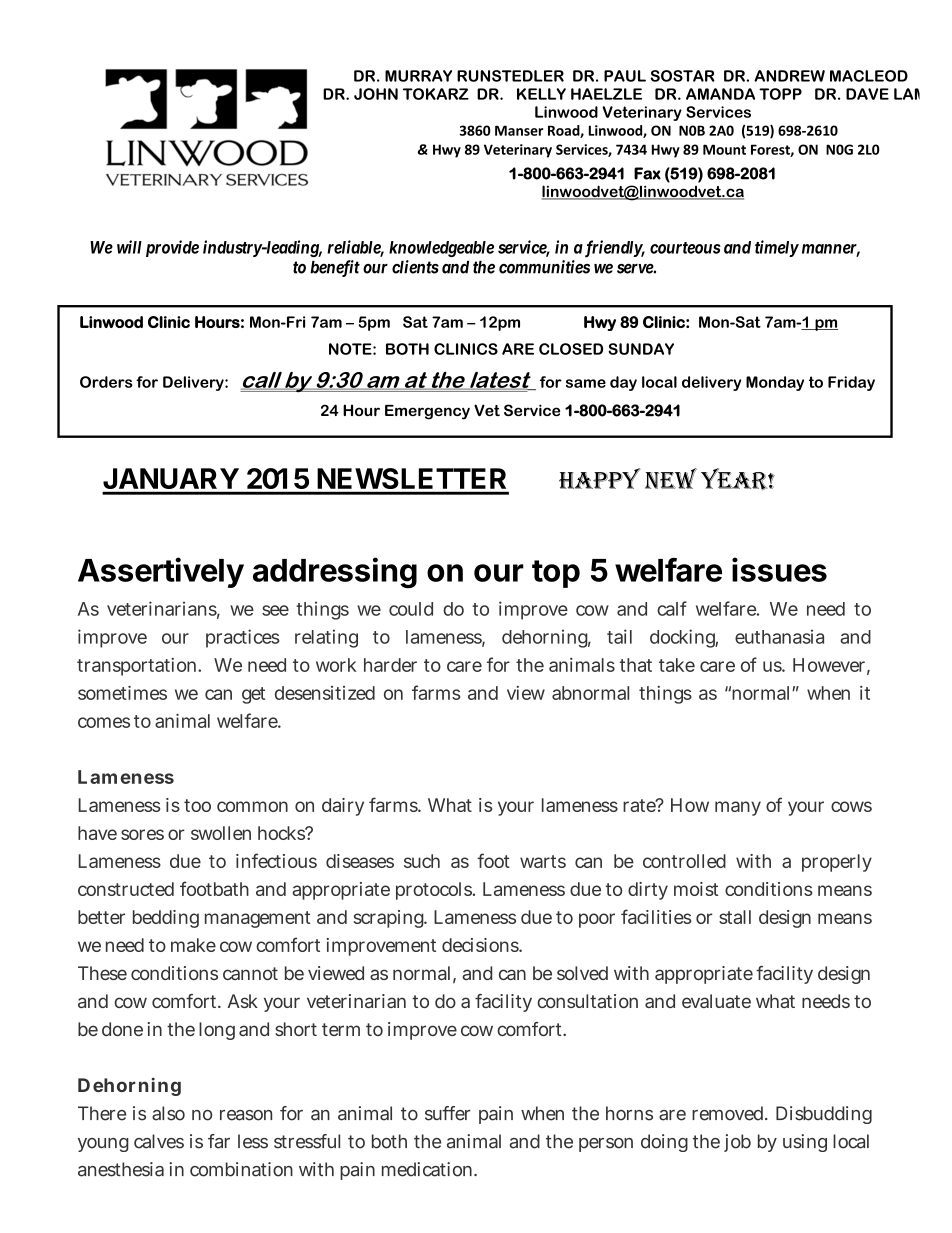 This screenshot has width=952, height=1233. Describe the element at coordinates (805, 1143) in the screenshot. I see `using` at that location.
